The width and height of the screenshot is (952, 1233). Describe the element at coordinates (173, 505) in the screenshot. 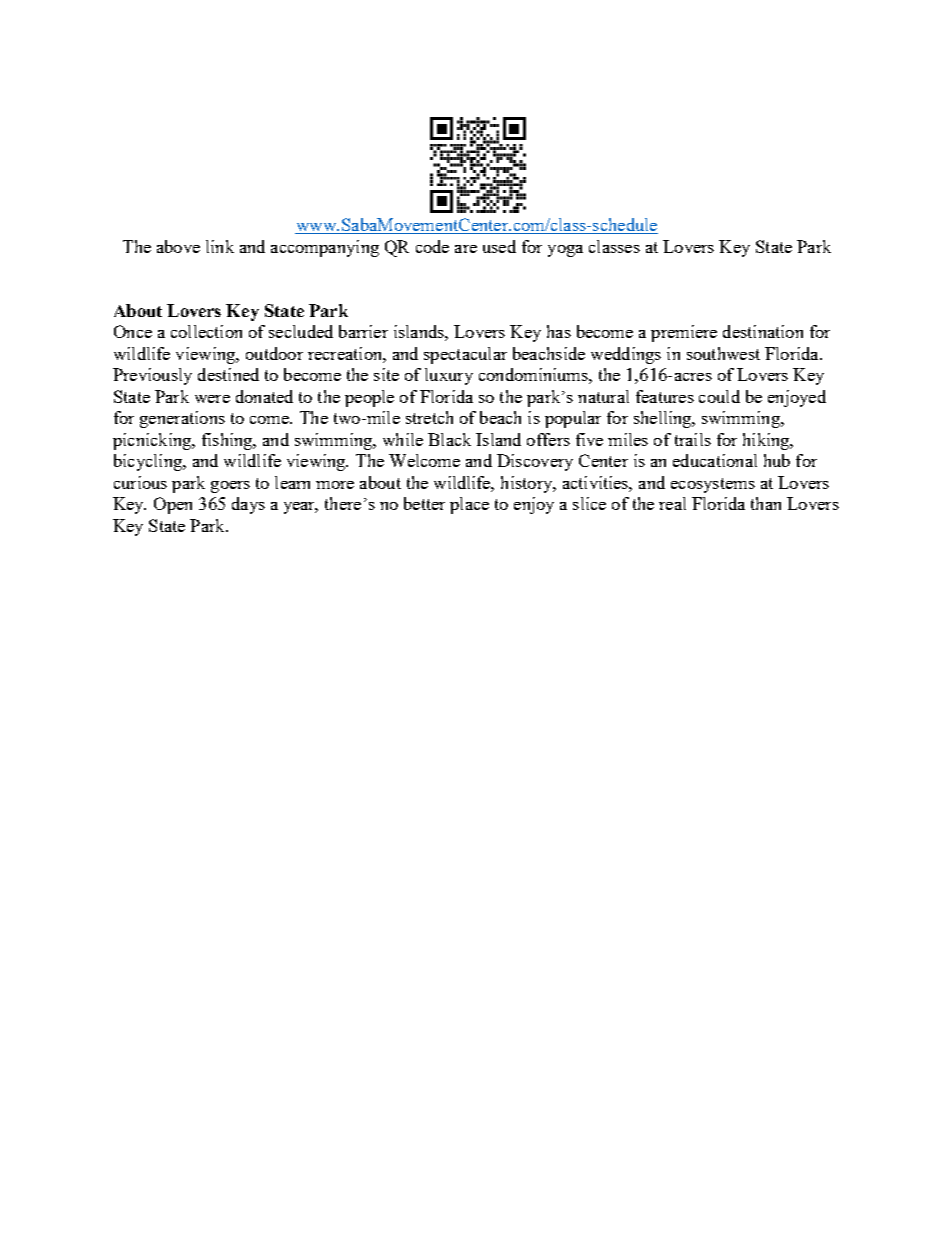

I see `Open` at that location.
